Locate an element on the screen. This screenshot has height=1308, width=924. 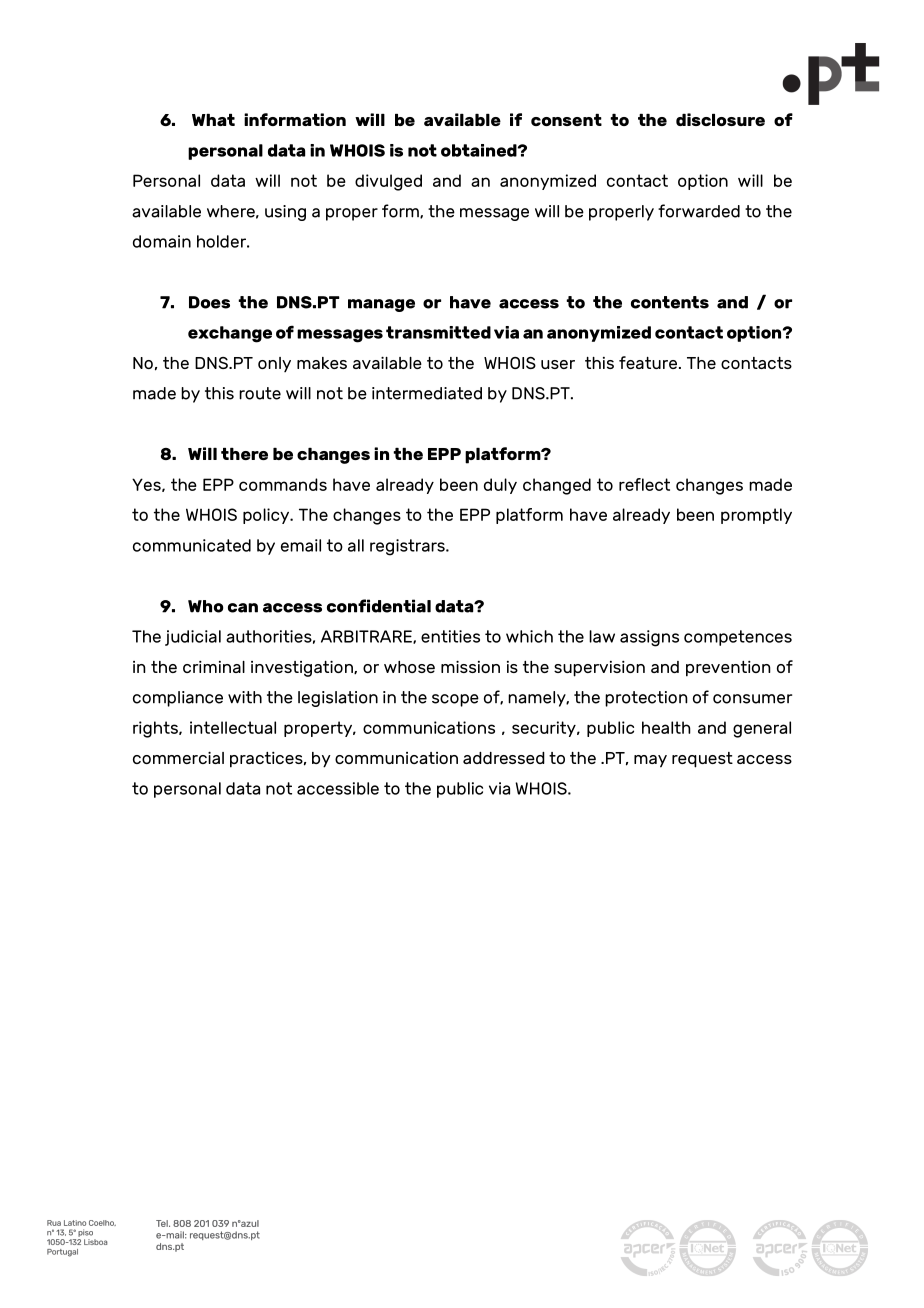
What is located at coordinates (213, 120).
